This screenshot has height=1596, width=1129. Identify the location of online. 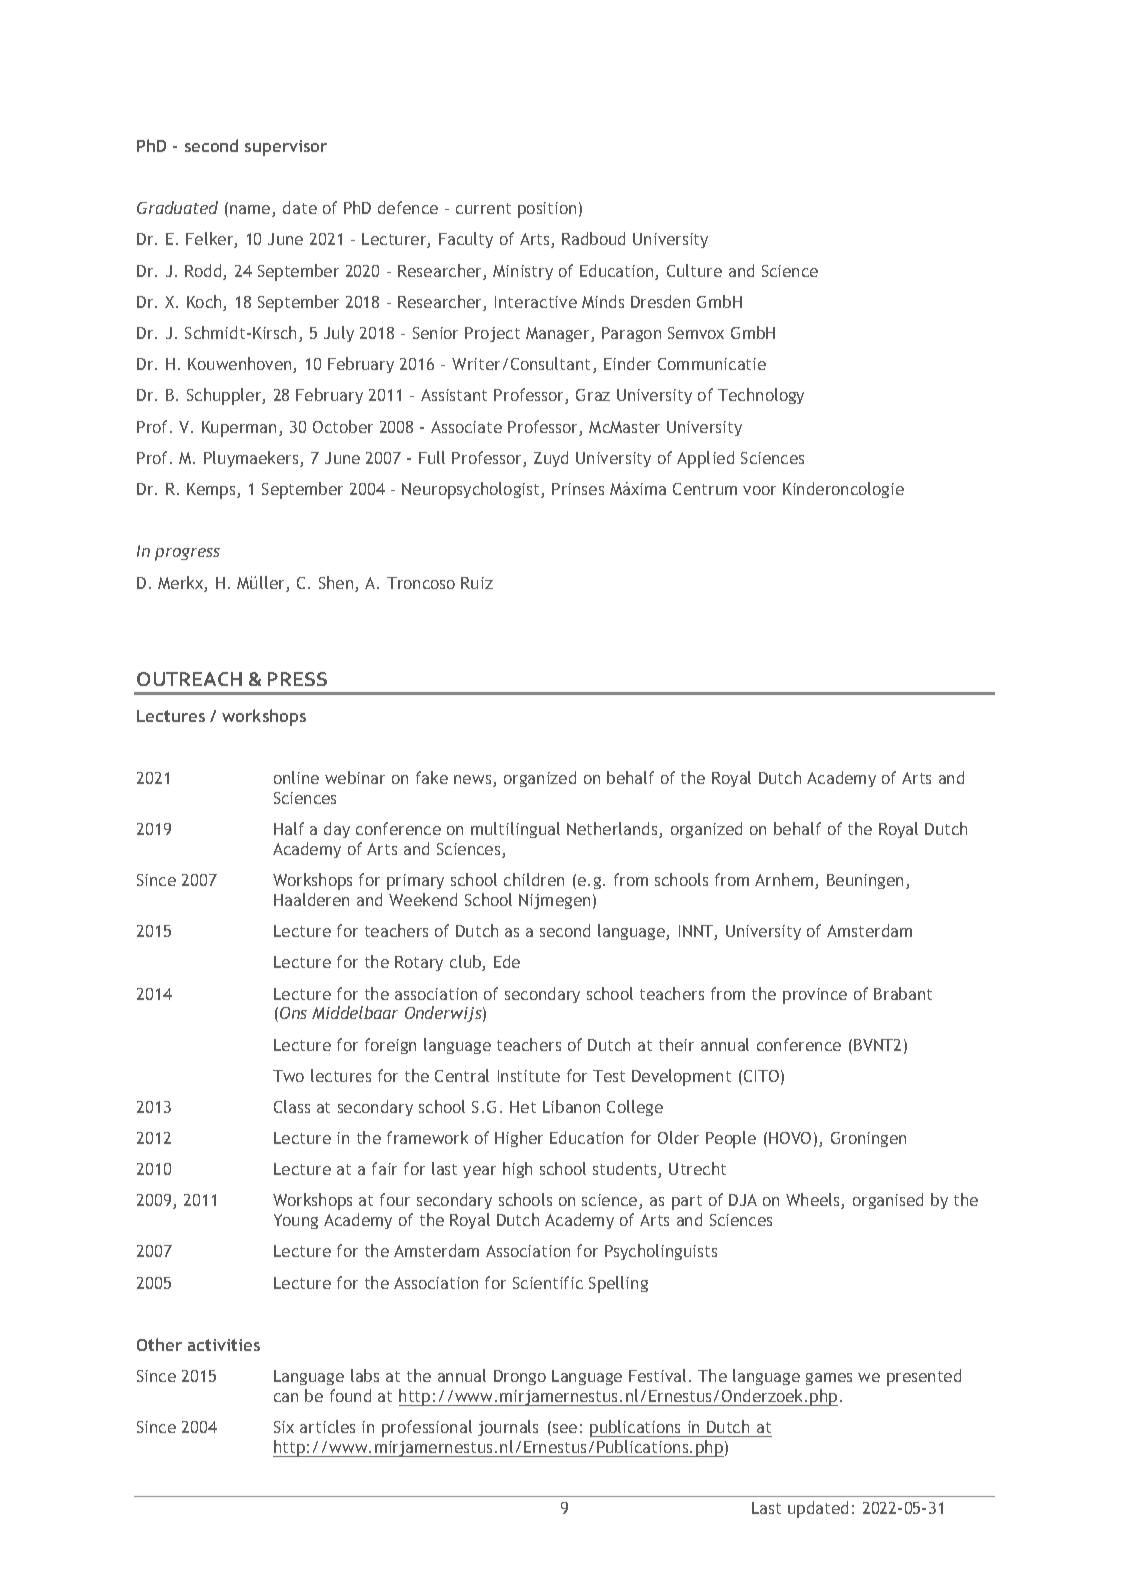
(296, 777).
